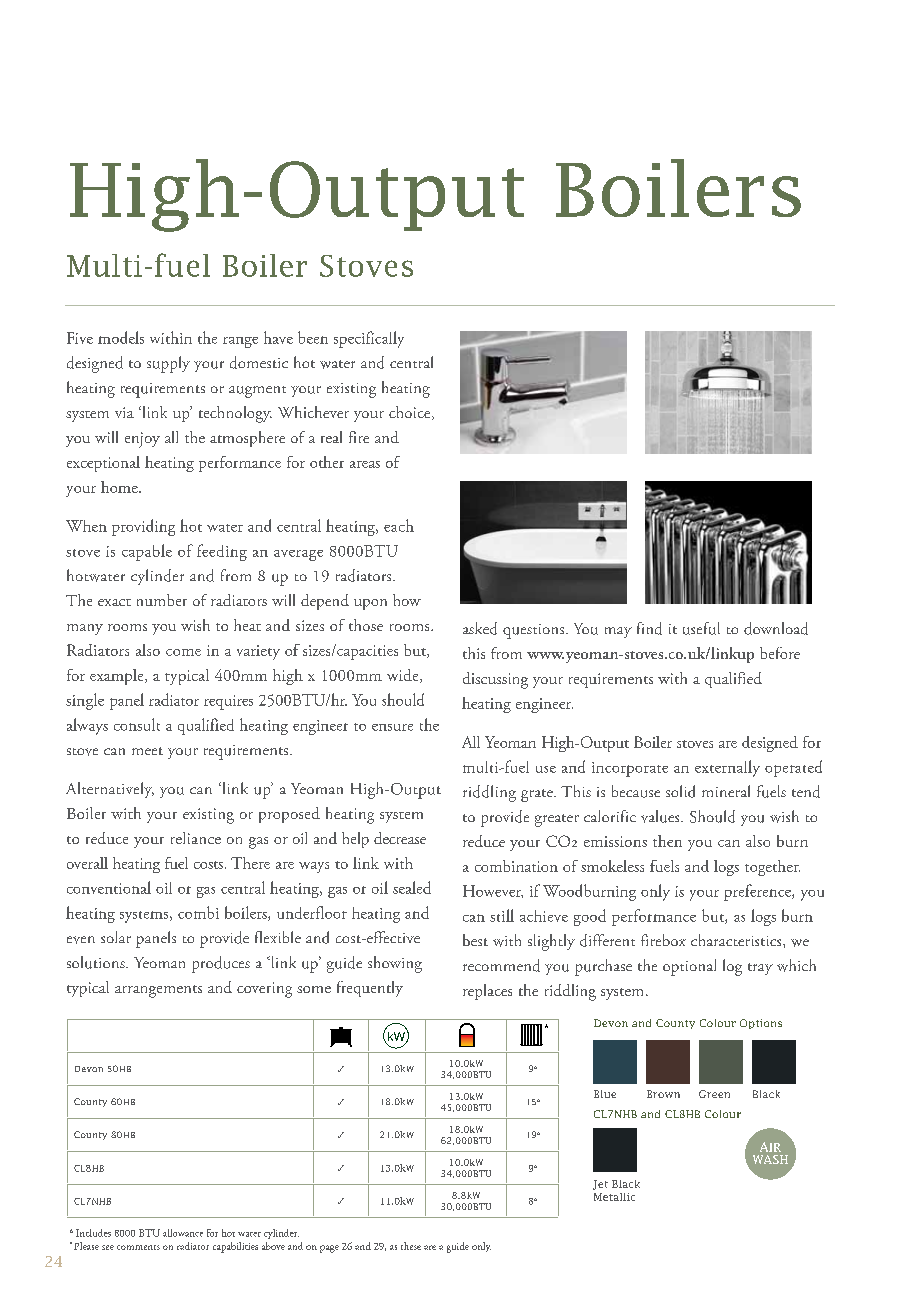 This image has width=924, height=1308. Describe the element at coordinates (110, 790) in the image. I see `Alternatively` at that location.
